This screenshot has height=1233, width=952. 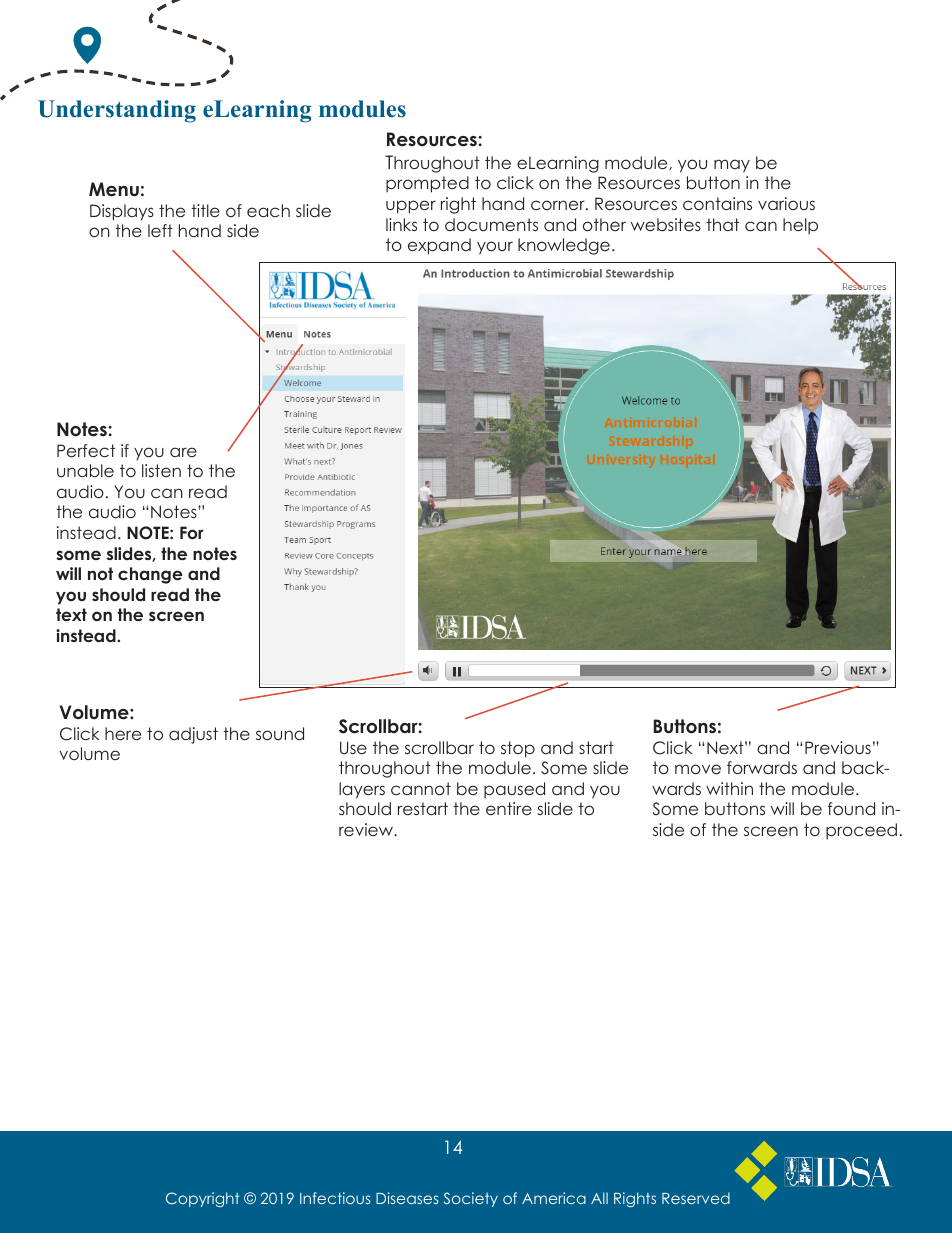 I want to click on proceed, so click(x=861, y=831).
